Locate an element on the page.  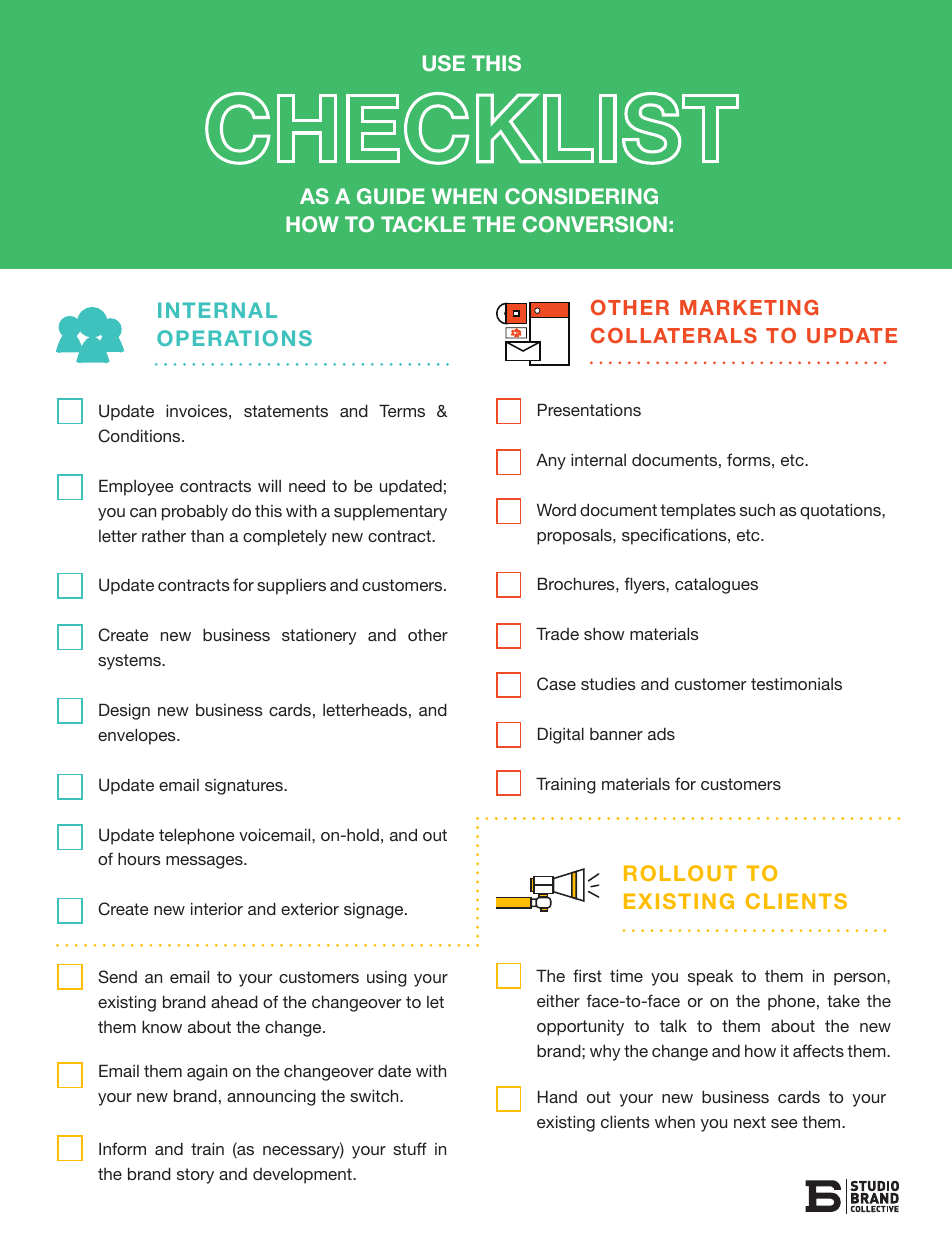
messages is located at coordinates (205, 862).
